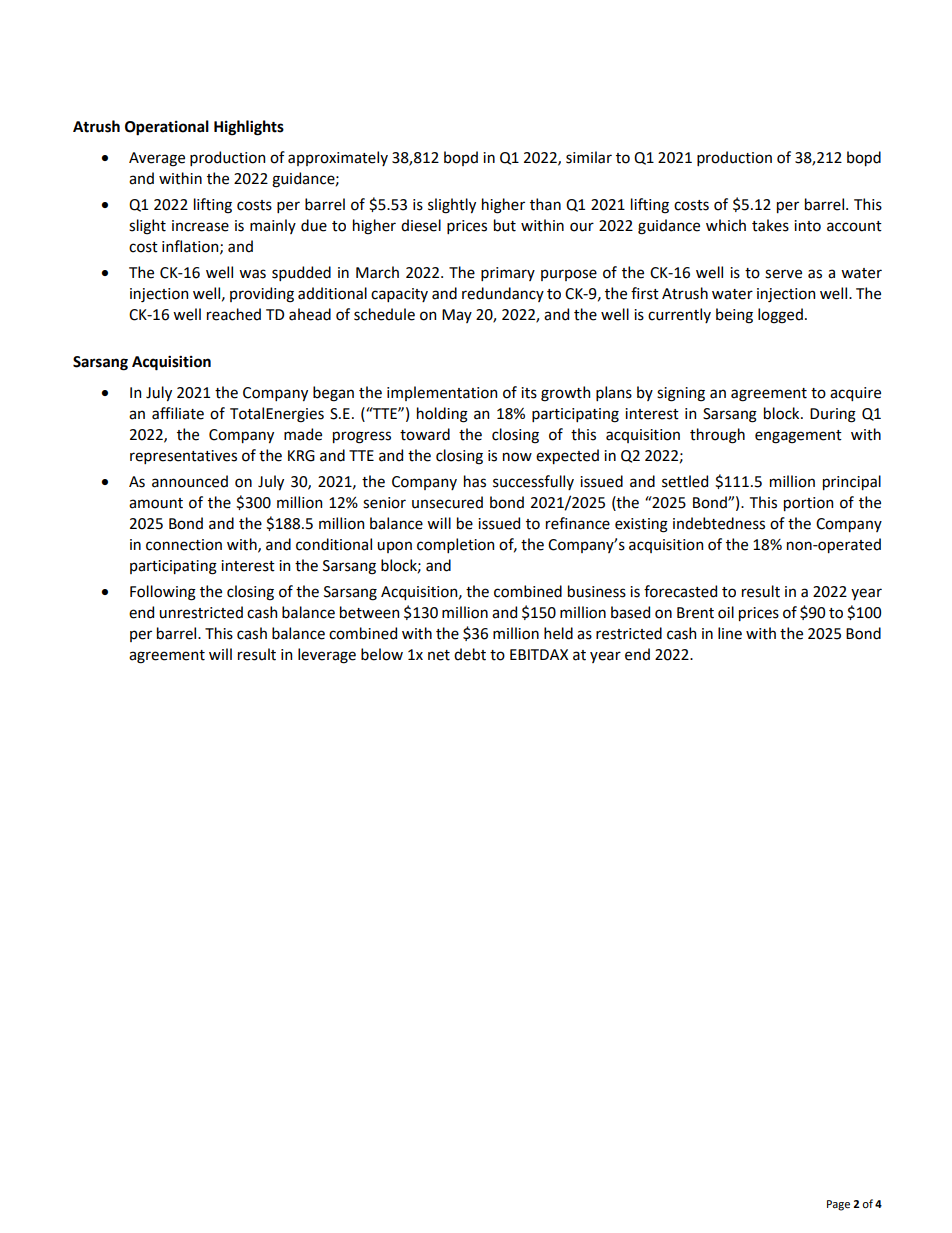 The image size is (952, 1233). What do you see at coordinates (439, 655) in the page?
I see `net` at bounding box center [439, 655].
